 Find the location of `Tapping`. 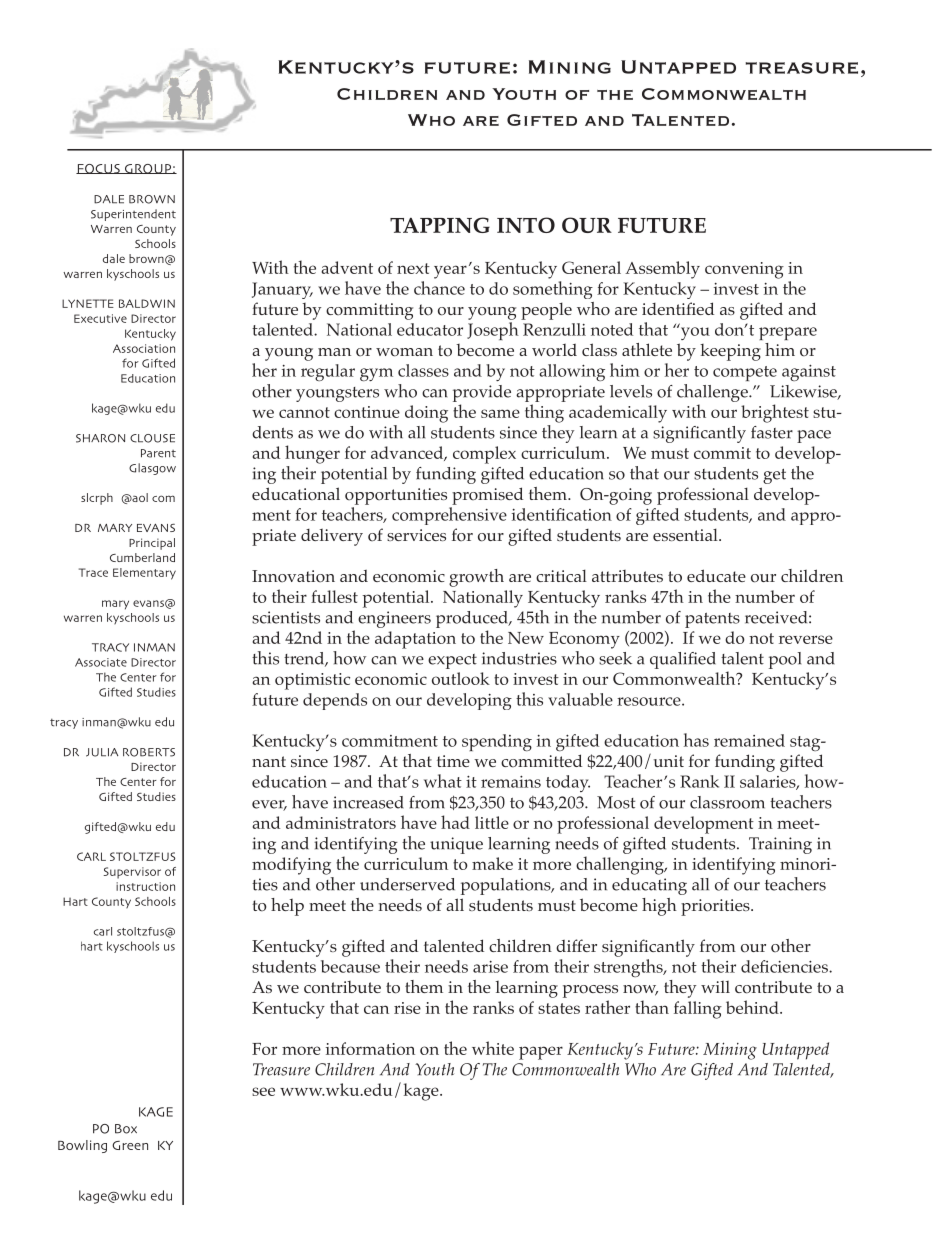

Tapping is located at coordinates (440, 225).
